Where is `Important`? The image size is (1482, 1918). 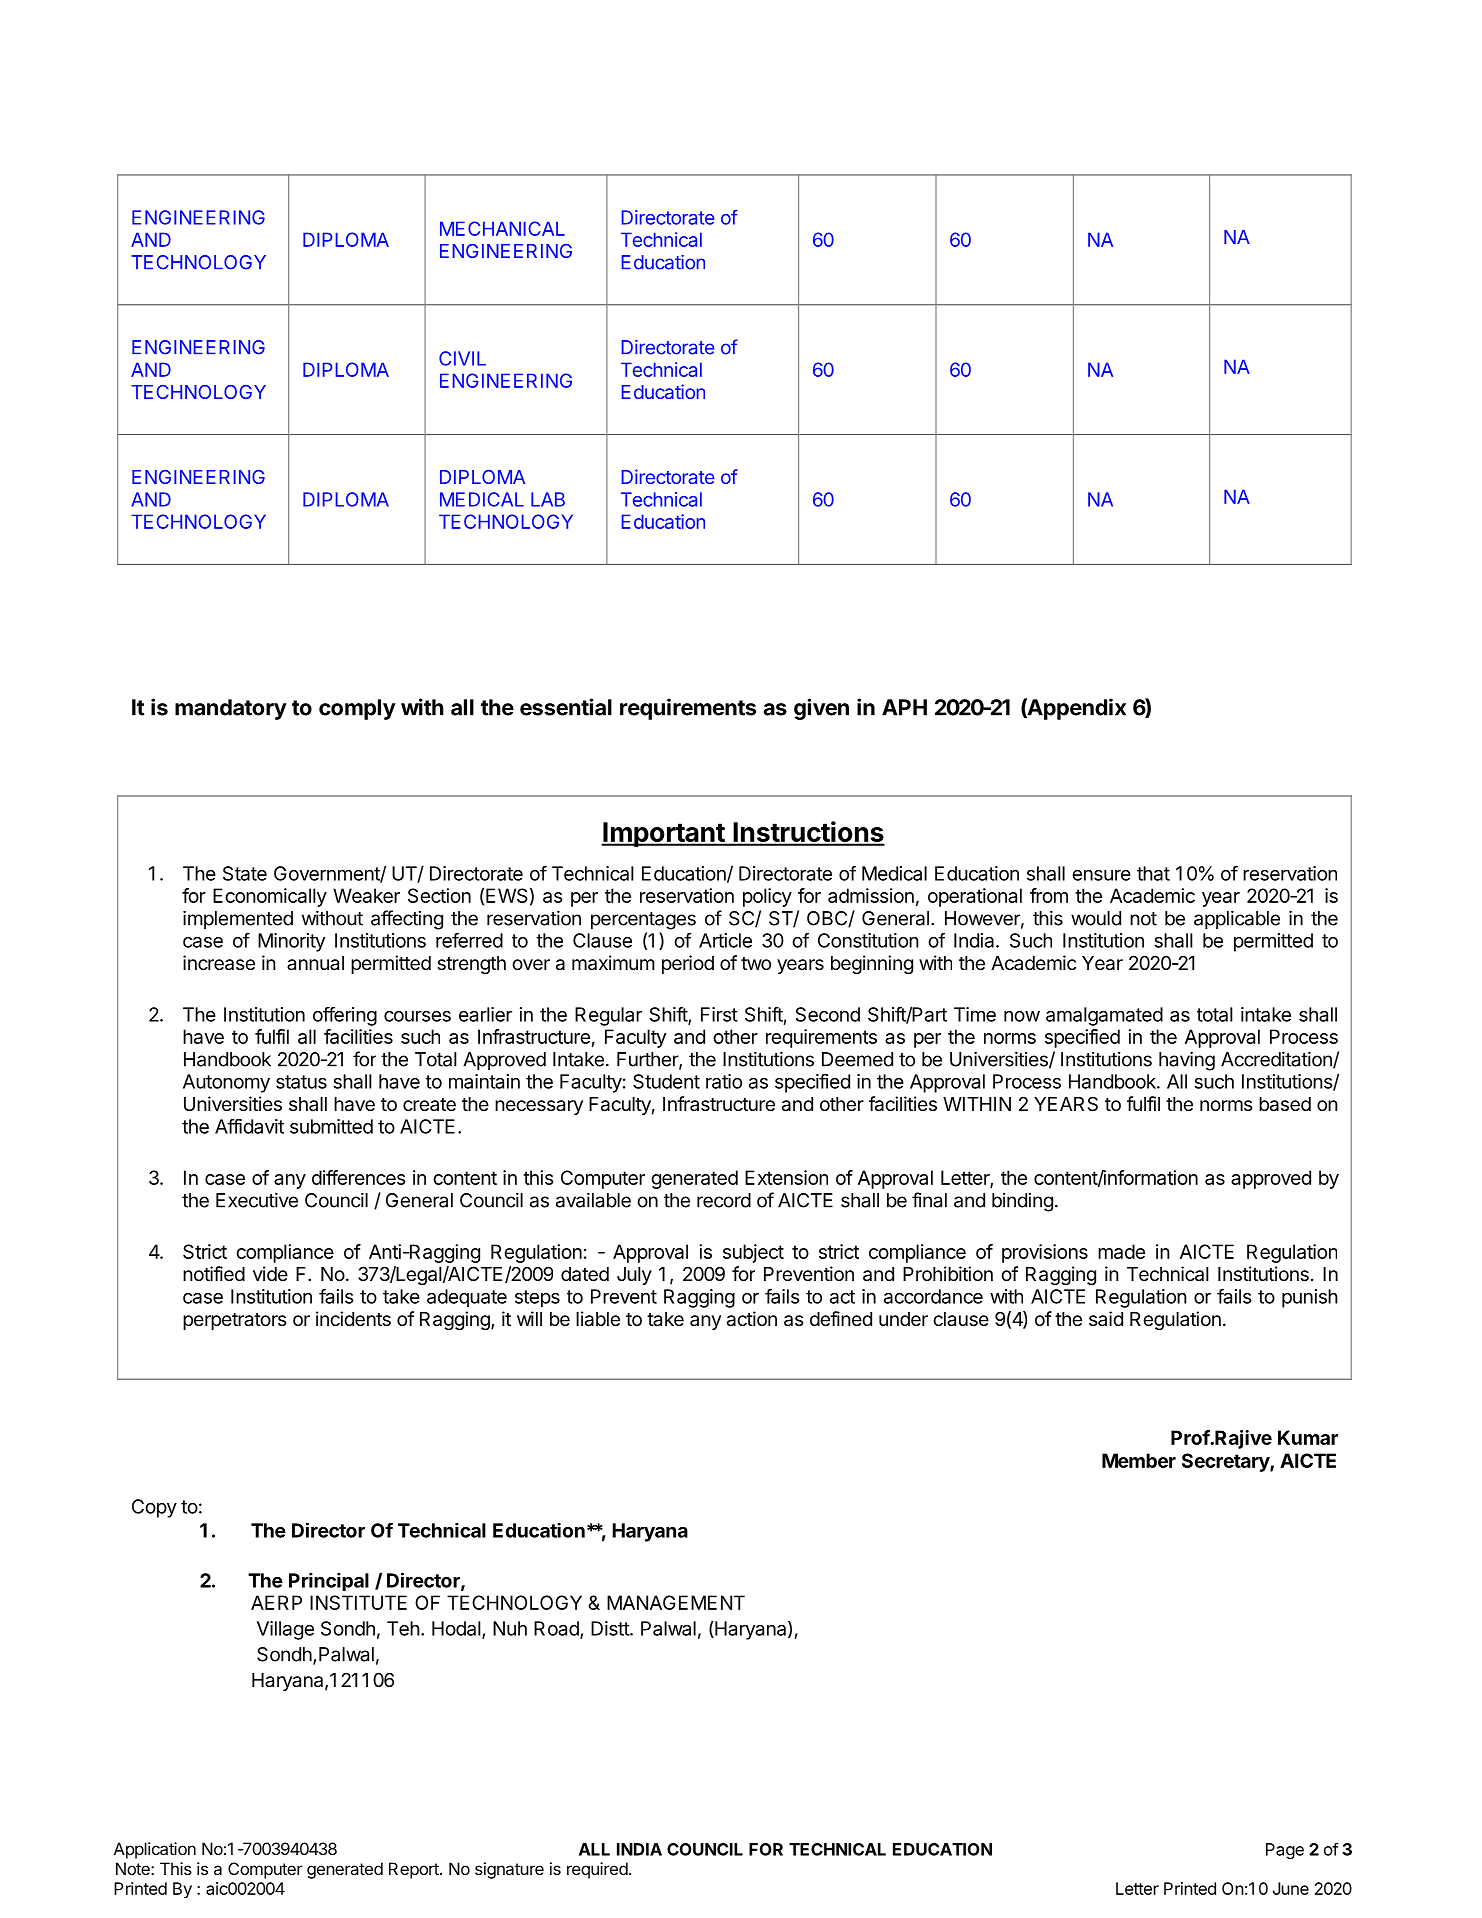
Important is located at coordinates (663, 834).
